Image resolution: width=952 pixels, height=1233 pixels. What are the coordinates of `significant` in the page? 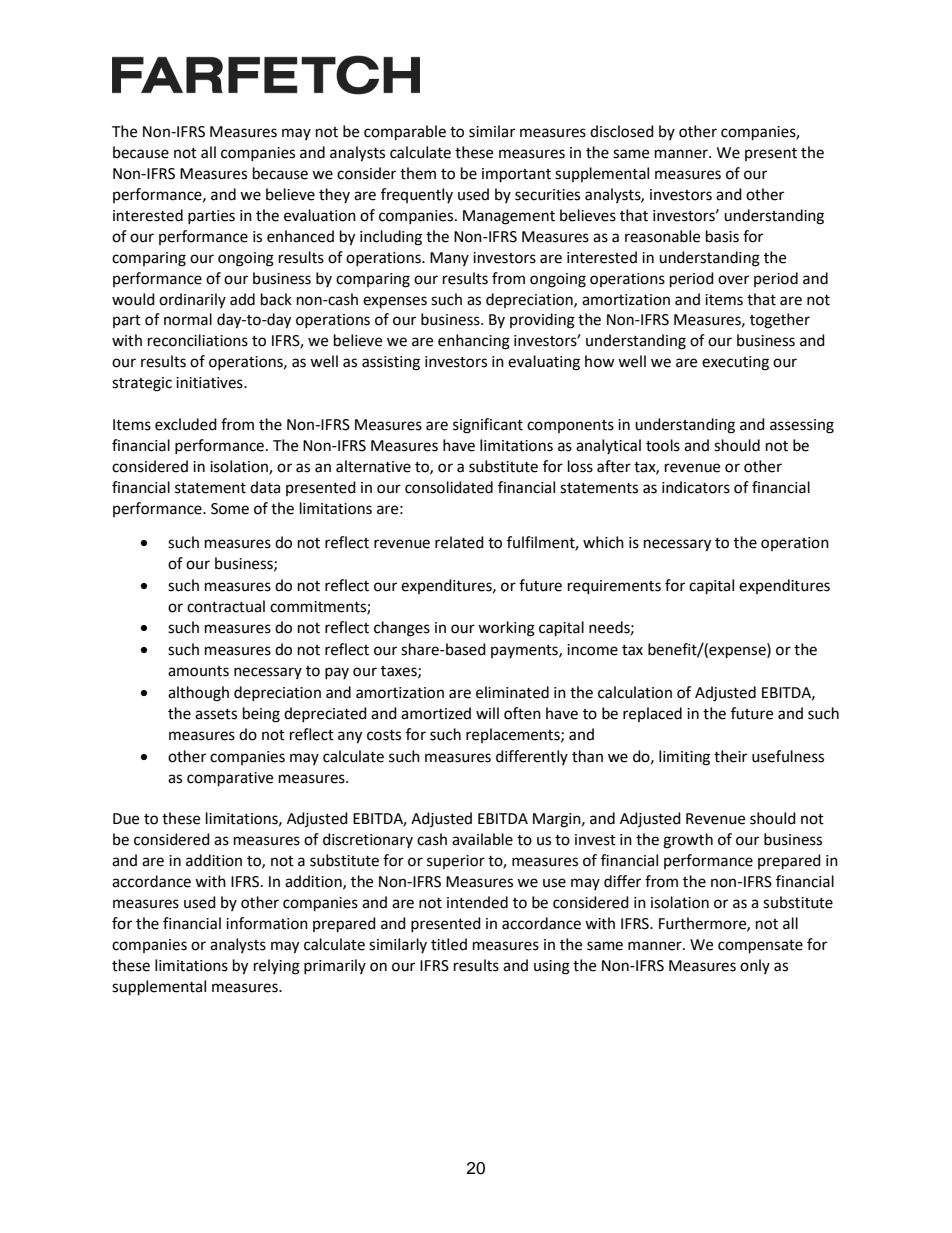 It's located at (488, 426).
